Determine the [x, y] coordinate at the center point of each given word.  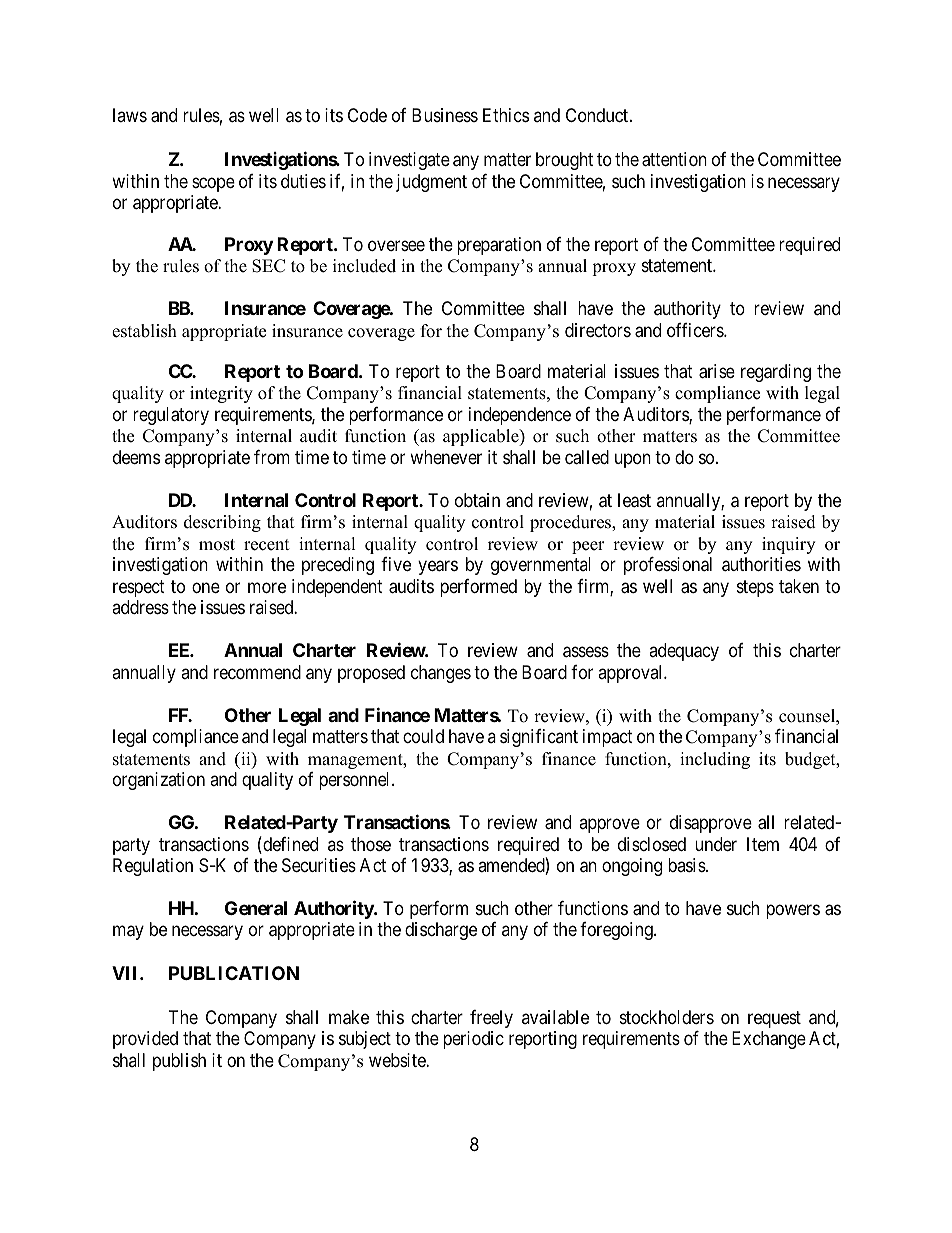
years [438, 567]
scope [213, 184]
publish [179, 1062]
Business [445, 115]
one [206, 587]
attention [674, 159]
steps [755, 588]
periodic [473, 1040]
